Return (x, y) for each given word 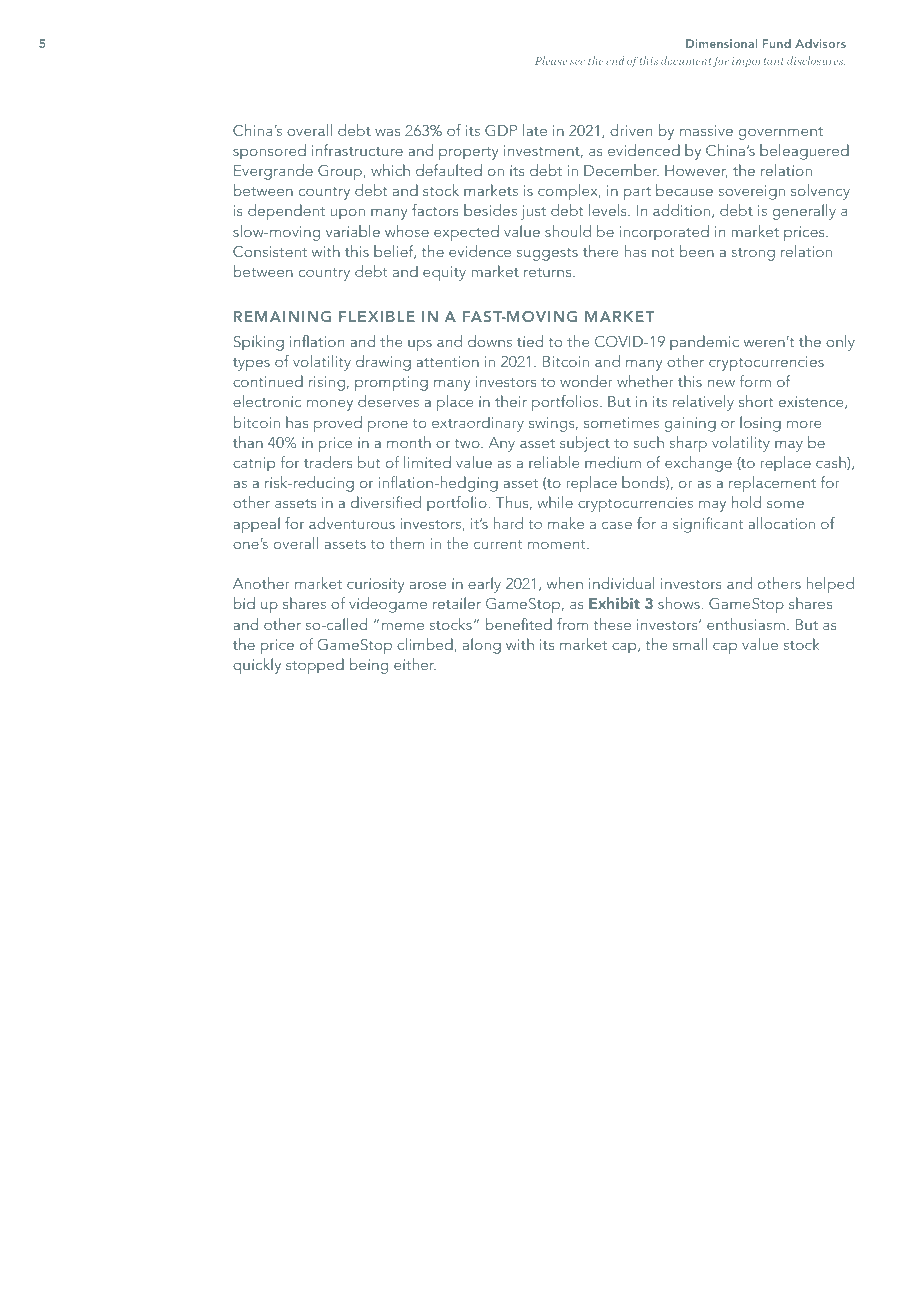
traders (328, 462)
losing (760, 424)
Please (551, 60)
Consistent (270, 251)
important (758, 62)
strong (753, 254)
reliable (554, 462)
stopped (315, 666)
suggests (547, 254)
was (387, 132)
